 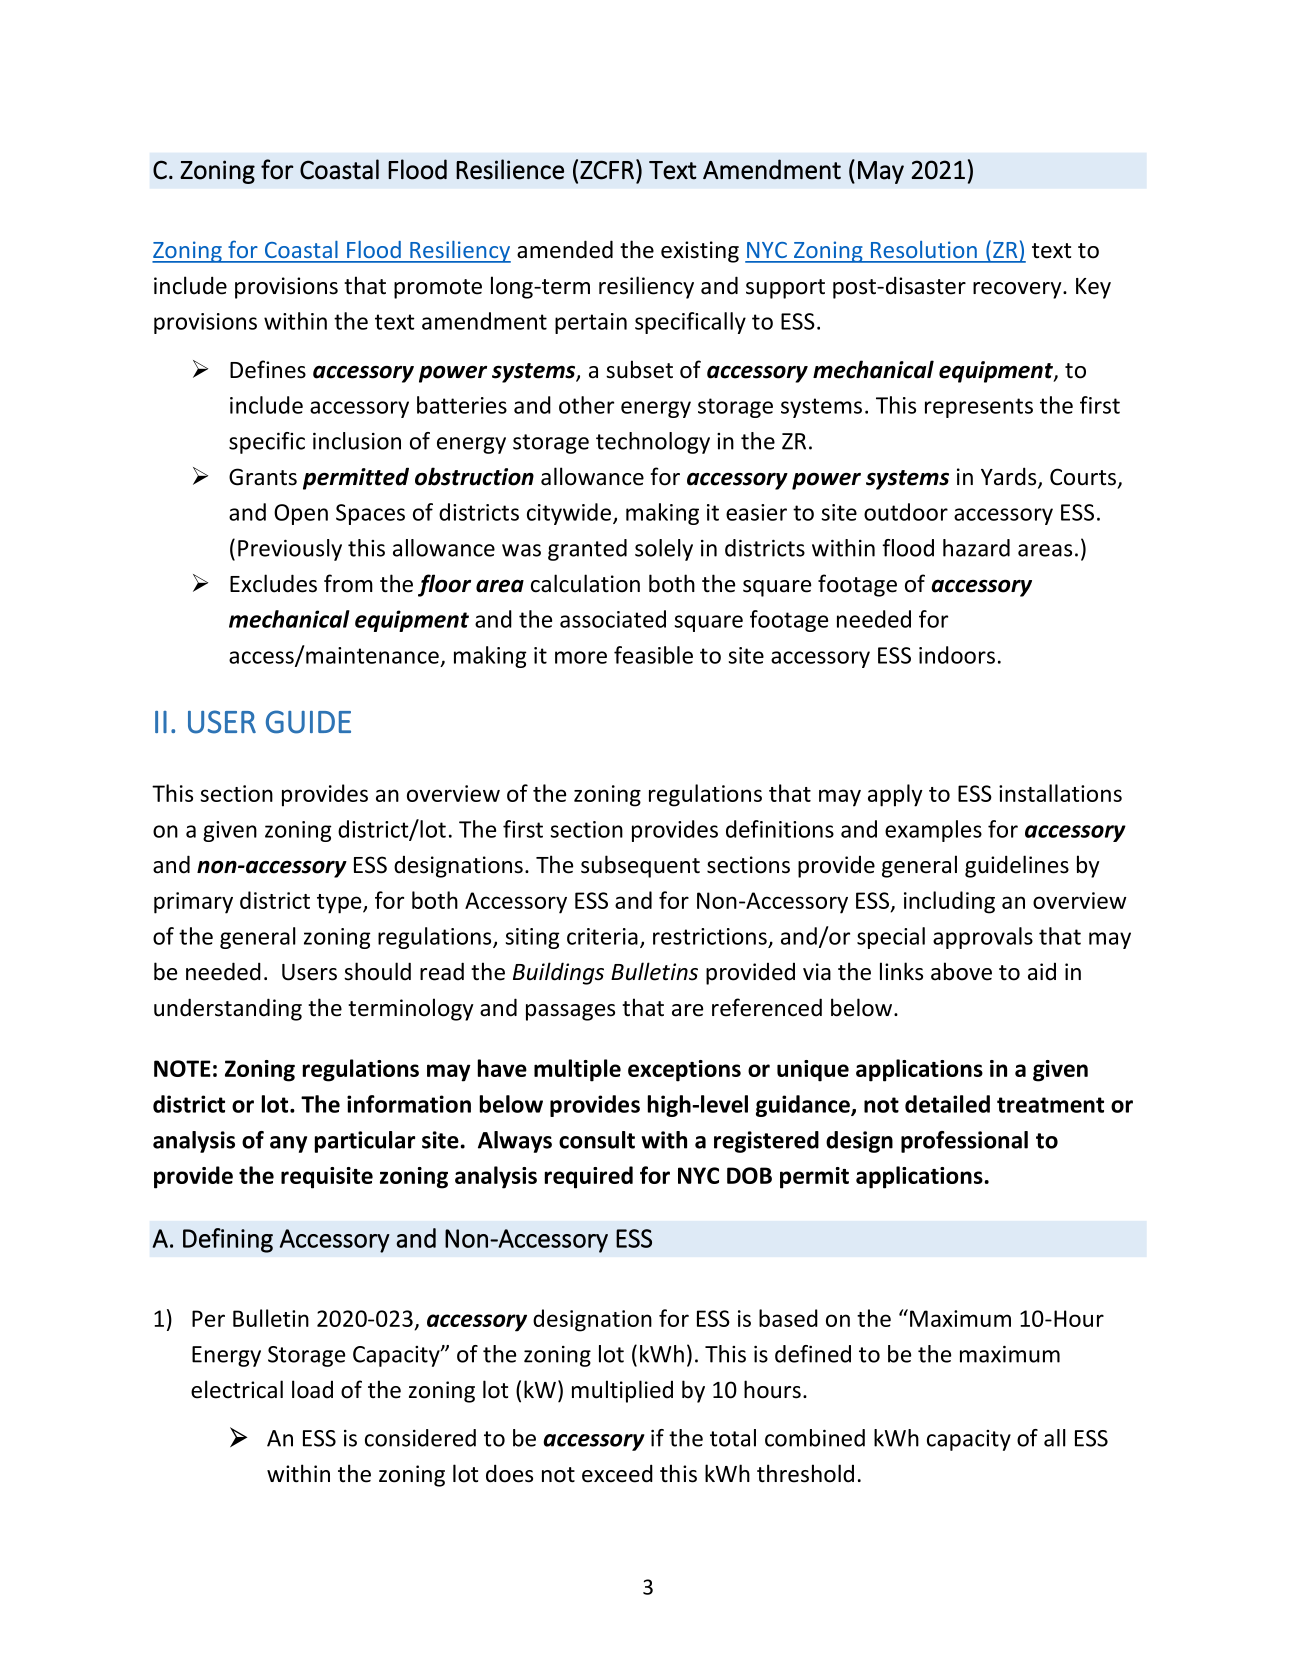 What do you see at coordinates (340, 904) in the document?
I see `type` at bounding box center [340, 904].
